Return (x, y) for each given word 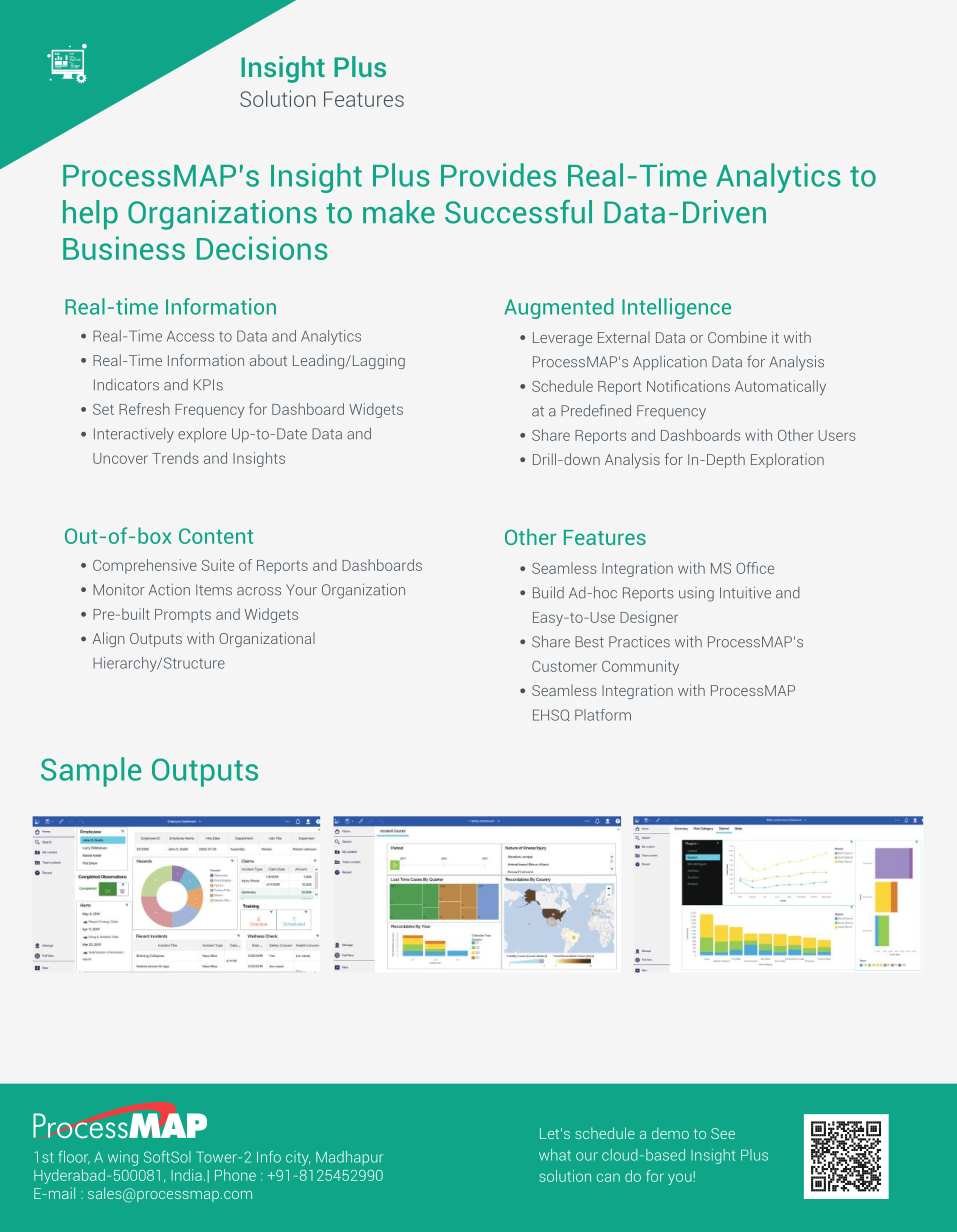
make (399, 212)
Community (640, 667)
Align (109, 639)
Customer (564, 666)
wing (123, 1158)
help (90, 215)
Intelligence (676, 308)
